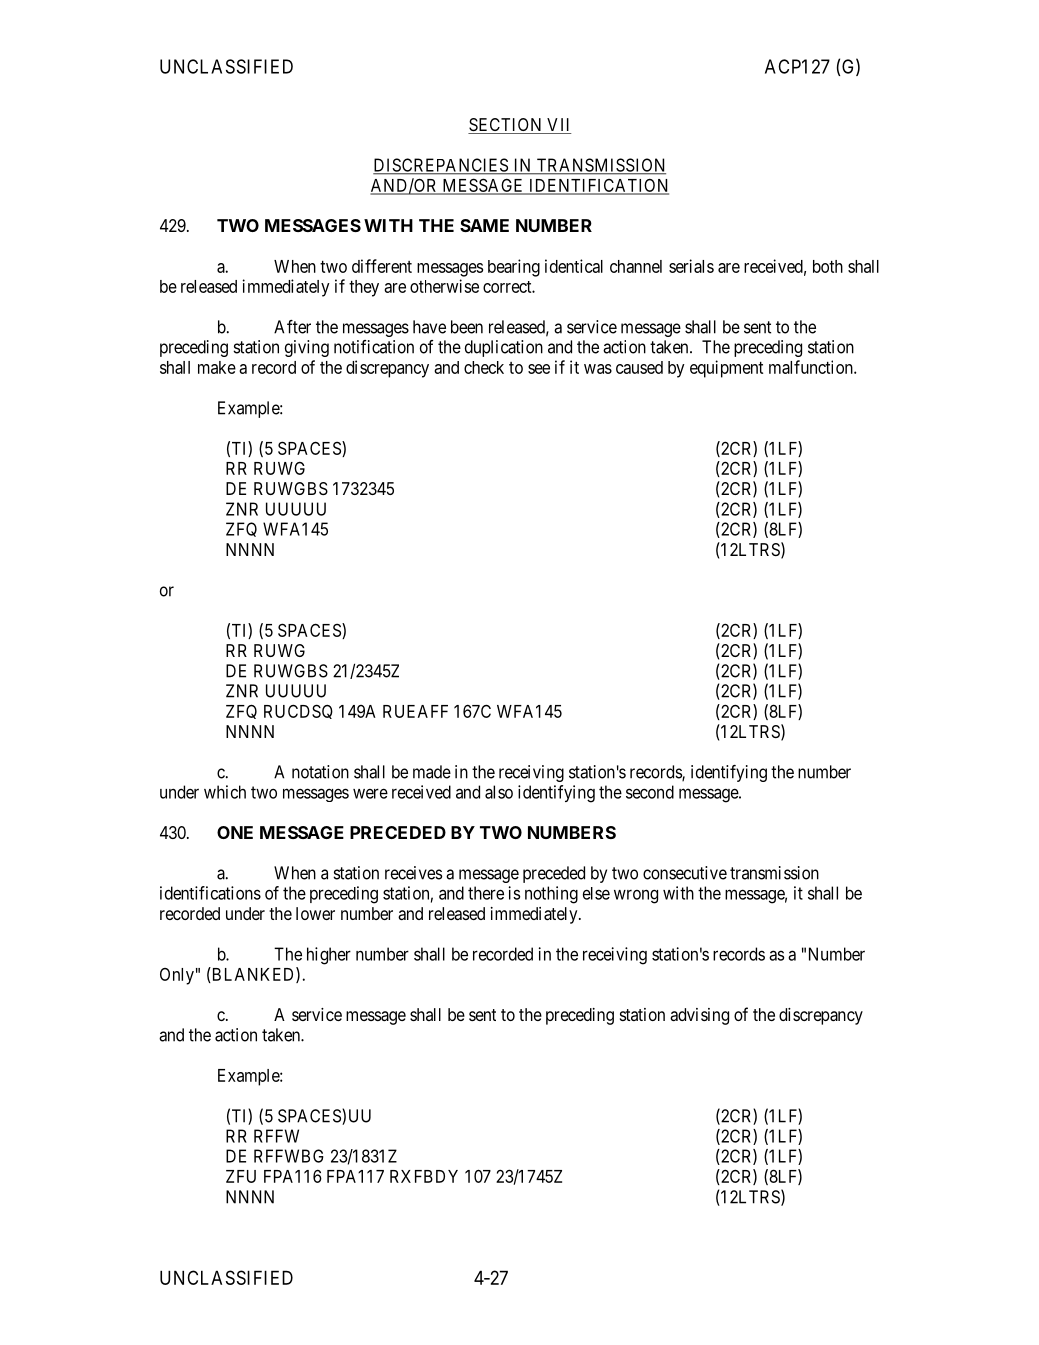 The image size is (1039, 1345). I want to click on make, so click(217, 367).
